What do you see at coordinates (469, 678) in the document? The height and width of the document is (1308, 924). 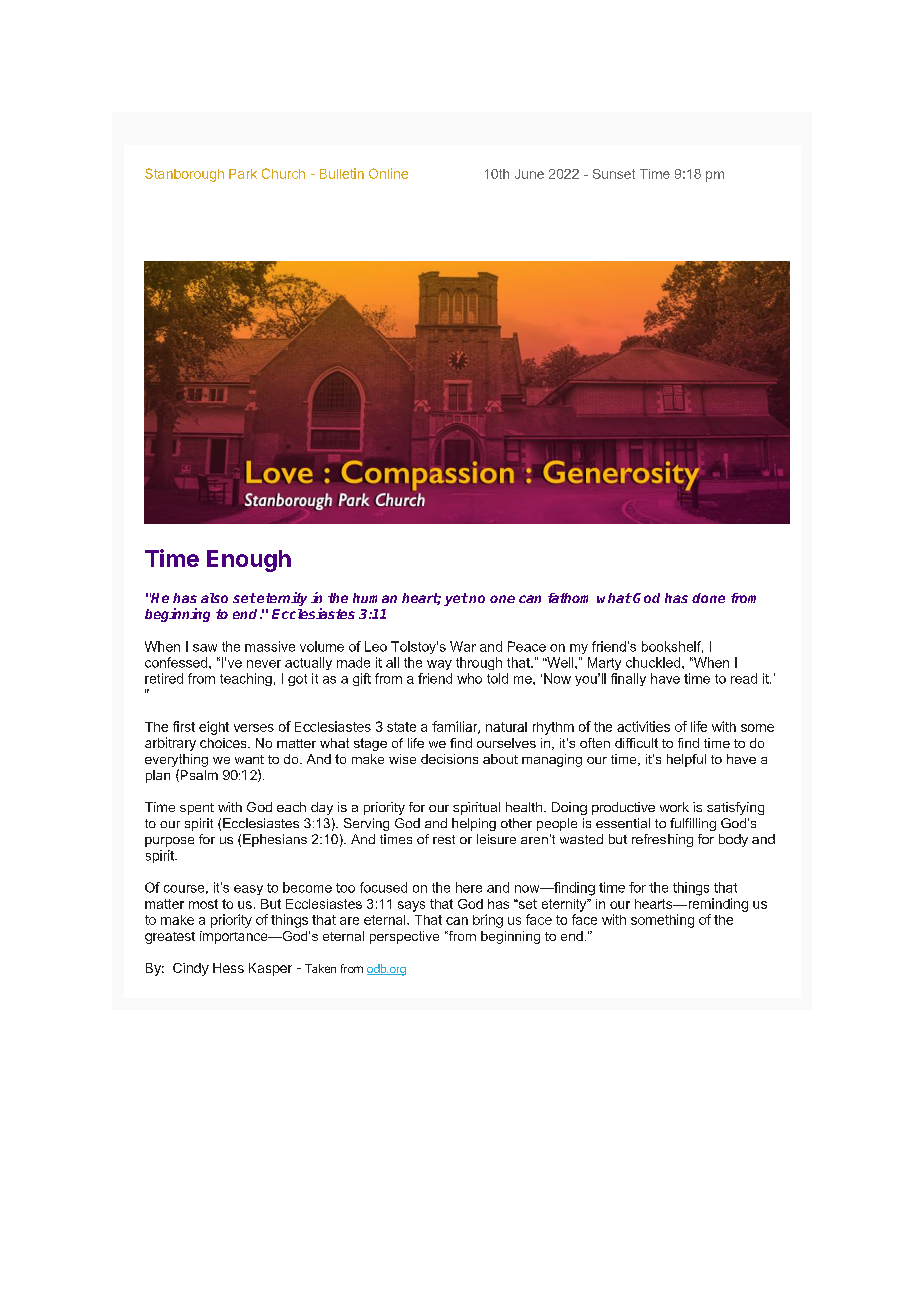 I see `who` at bounding box center [469, 678].
